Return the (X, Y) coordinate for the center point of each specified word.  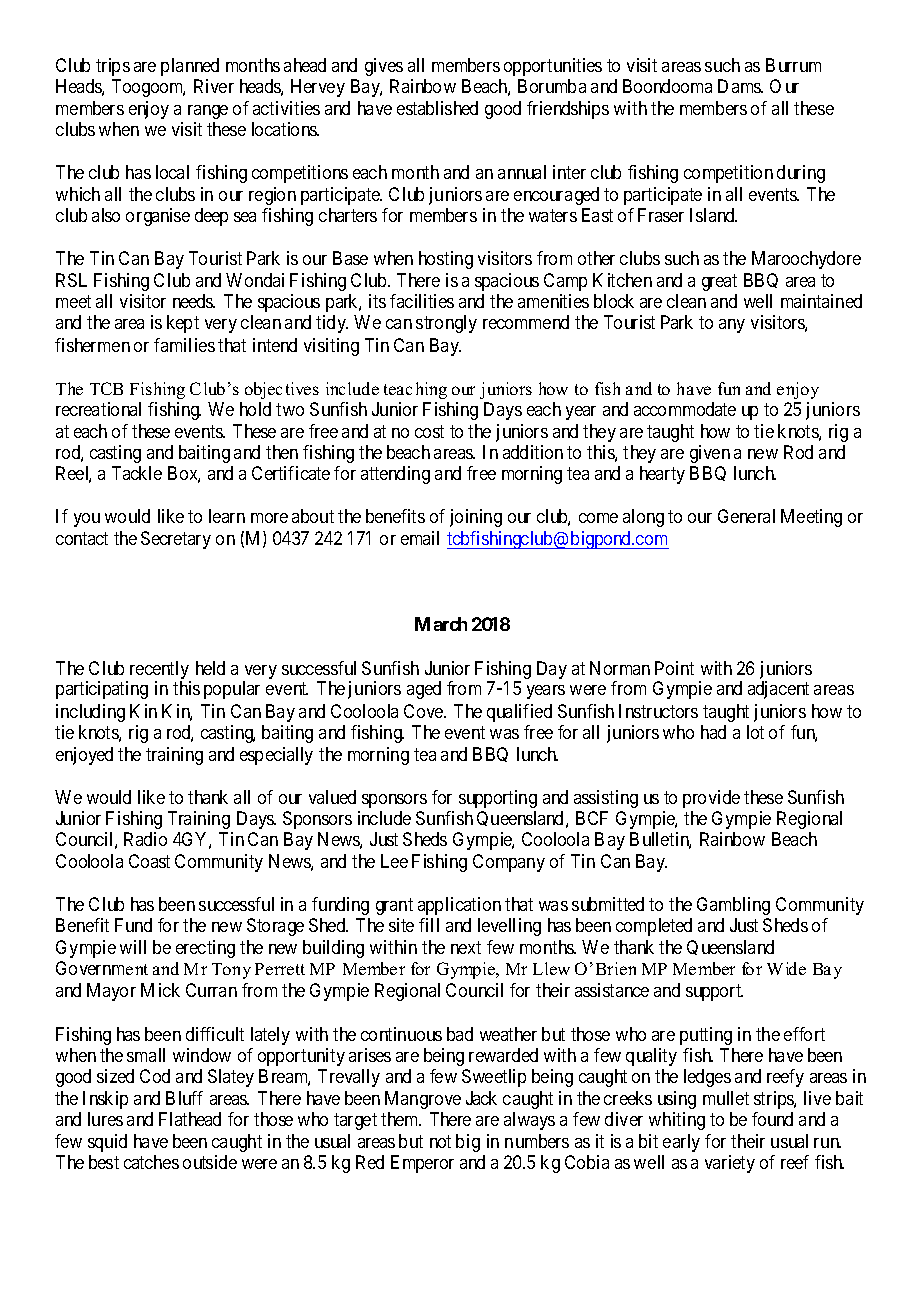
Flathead (190, 1119)
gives (384, 67)
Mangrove (423, 1100)
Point (674, 668)
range (208, 112)
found (772, 1119)
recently (159, 671)
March (441, 624)
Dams (740, 86)
